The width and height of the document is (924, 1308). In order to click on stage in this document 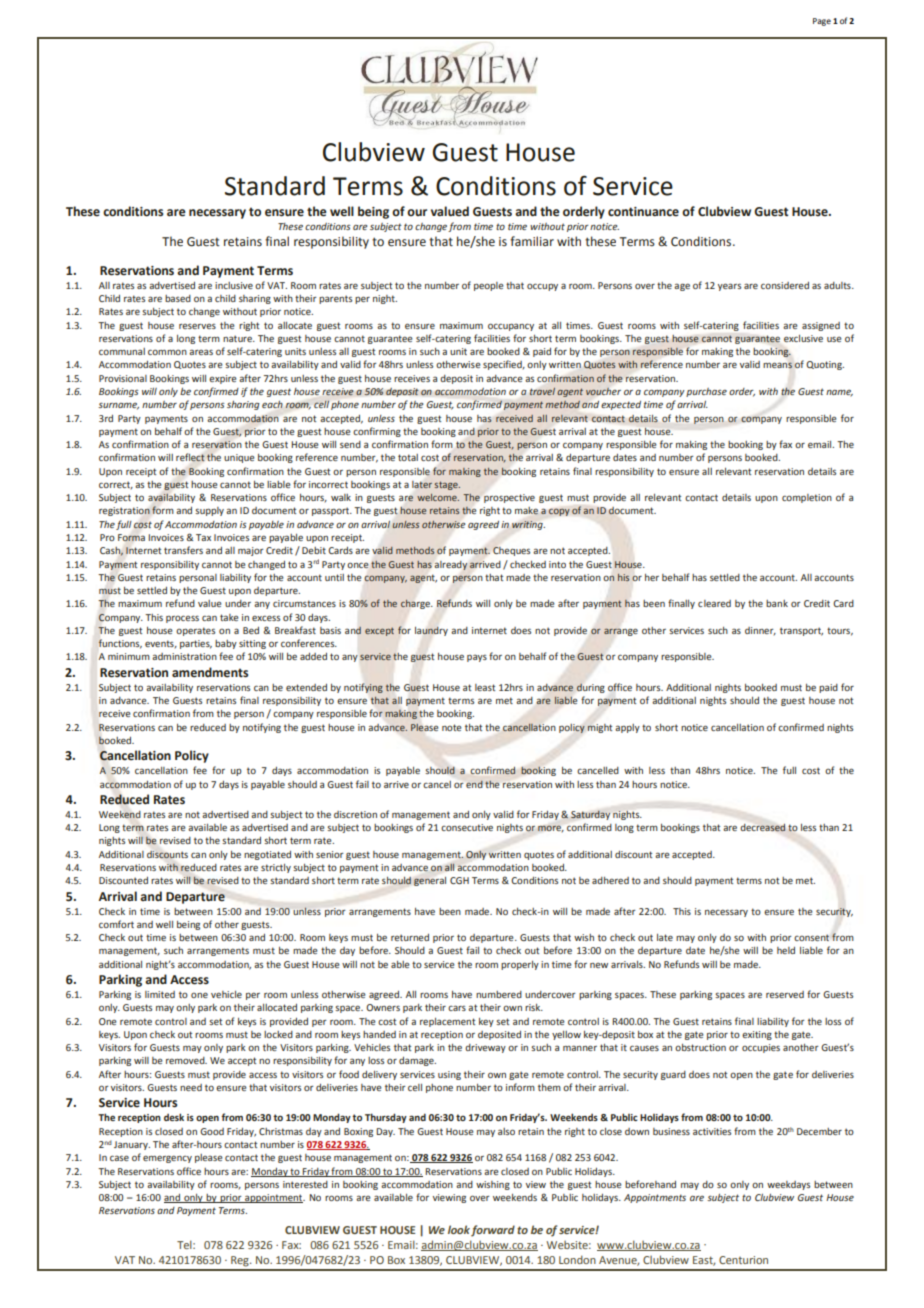, I will do `click(447, 485)`.
